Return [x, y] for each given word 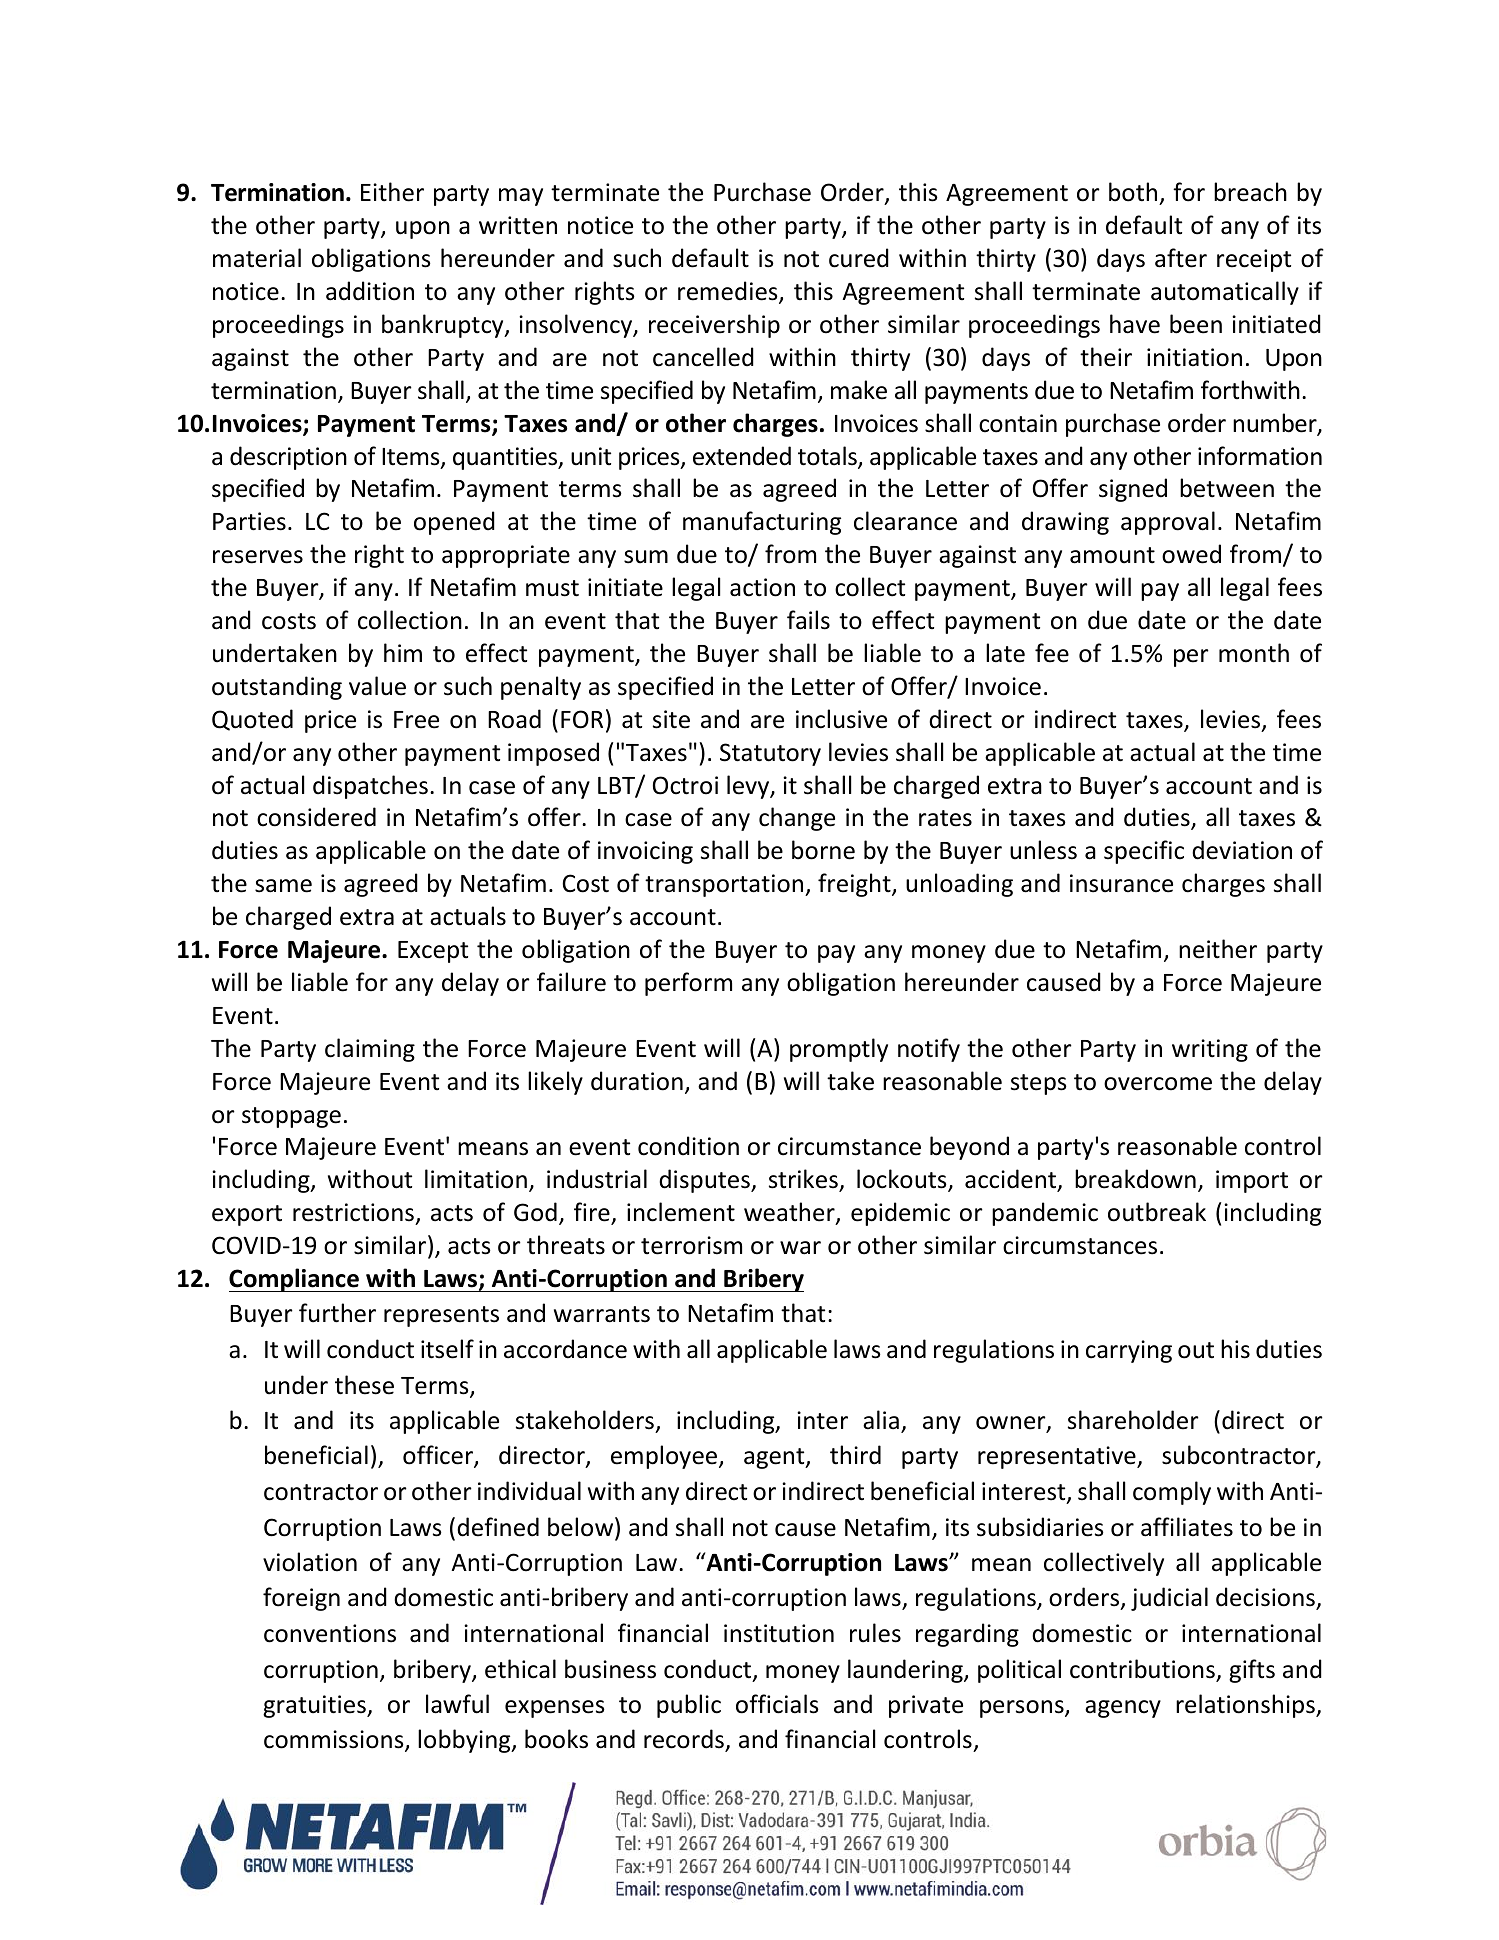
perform [688, 984]
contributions [1143, 1670]
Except [433, 952]
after [1181, 258]
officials [777, 1704]
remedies [729, 292]
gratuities [315, 1706]
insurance [1121, 883]
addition [370, 291]
